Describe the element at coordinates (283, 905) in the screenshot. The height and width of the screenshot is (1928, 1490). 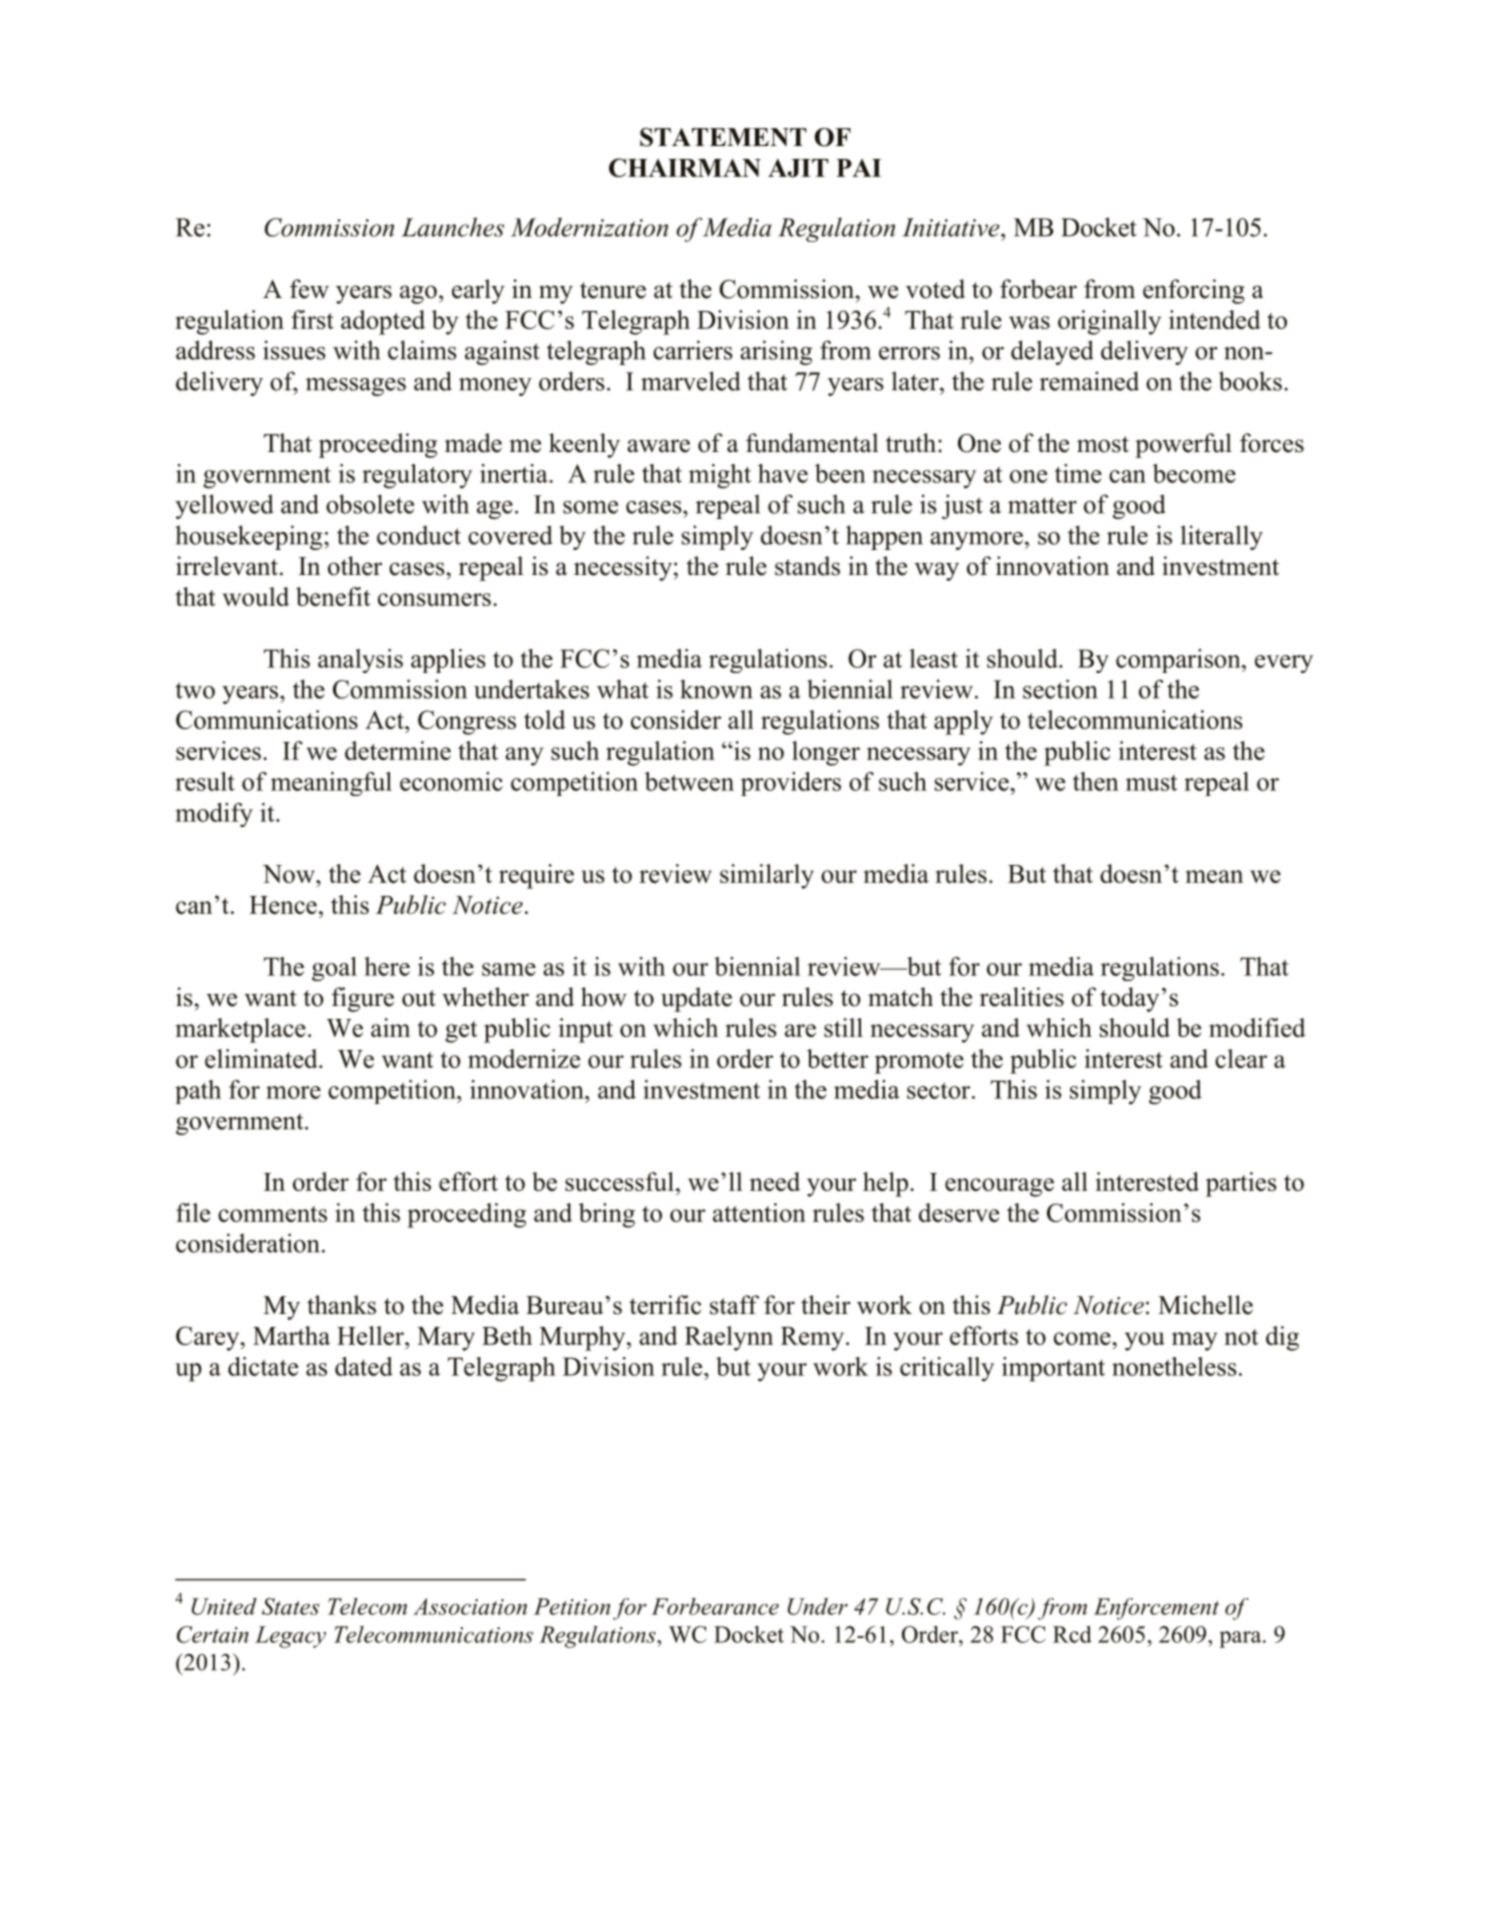
I see `Hence` at that location.
